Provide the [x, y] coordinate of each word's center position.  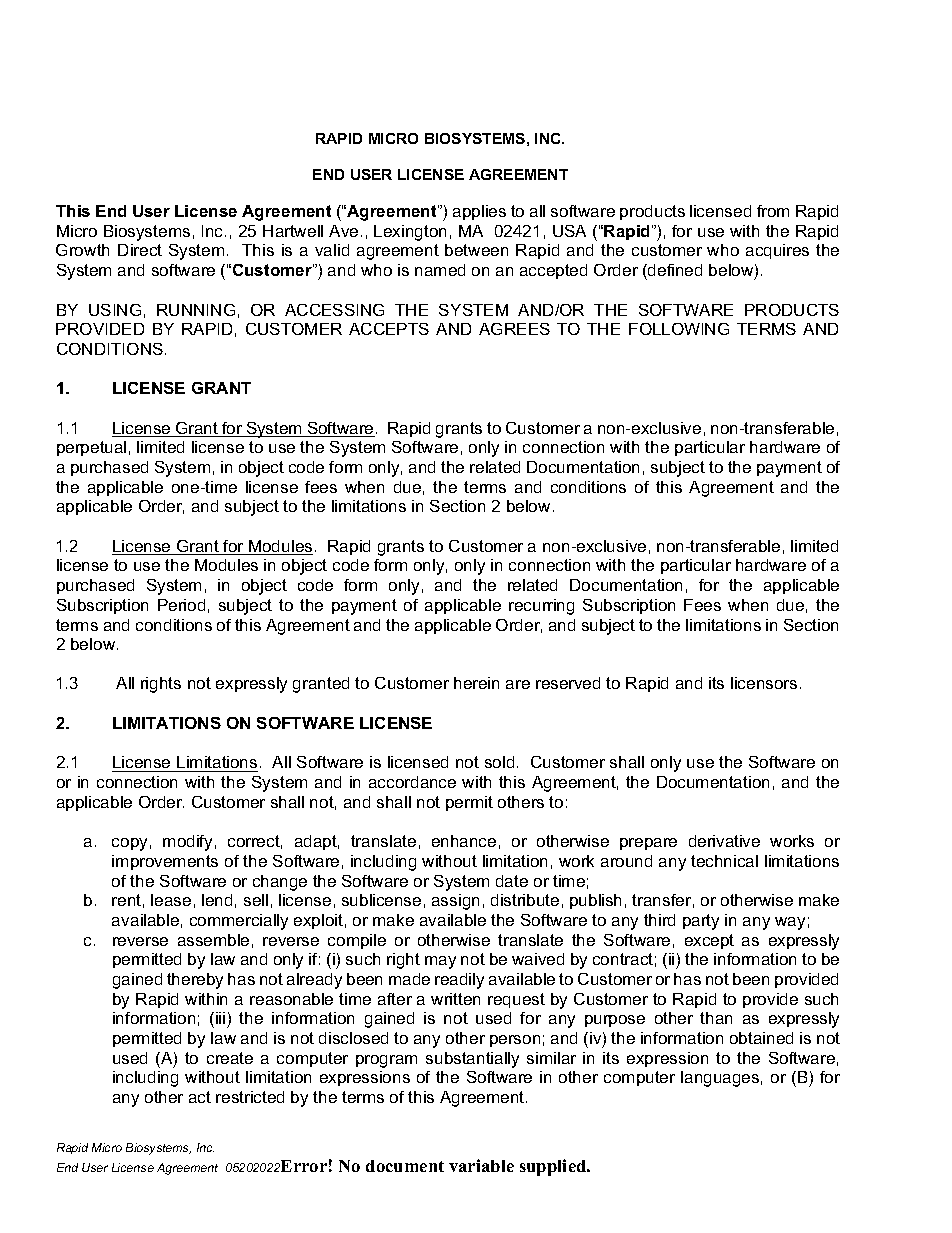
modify [187, 843]
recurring [541, 607]
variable [481, 1165]
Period [181, 605]
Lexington [410, 233]
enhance [464, 841]
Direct [140, 250]
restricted [250, 1097]
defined [674, 270]
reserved [568, 683]
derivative [724, 841]
